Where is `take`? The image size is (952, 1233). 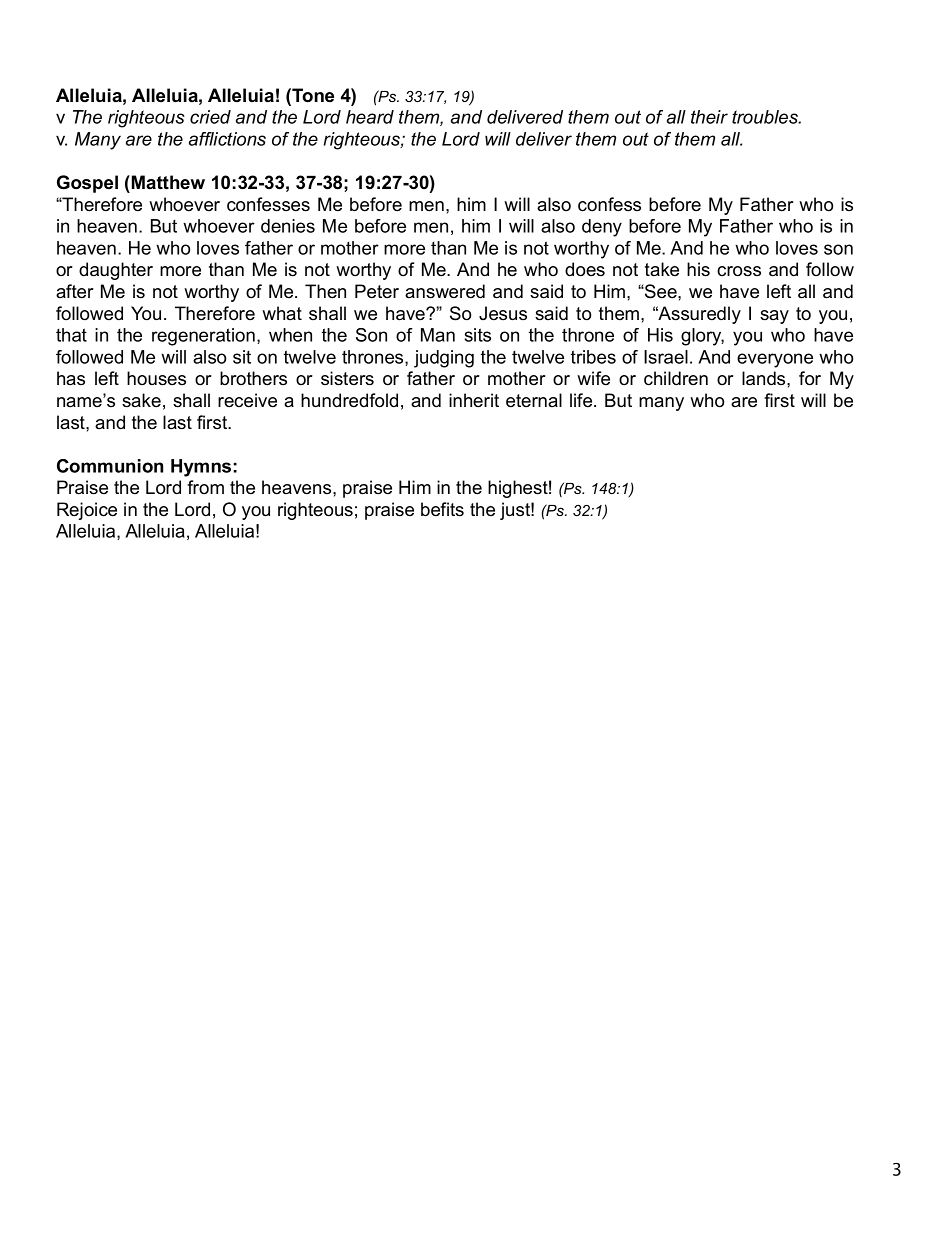 take is located at coordinates (662, 269).
